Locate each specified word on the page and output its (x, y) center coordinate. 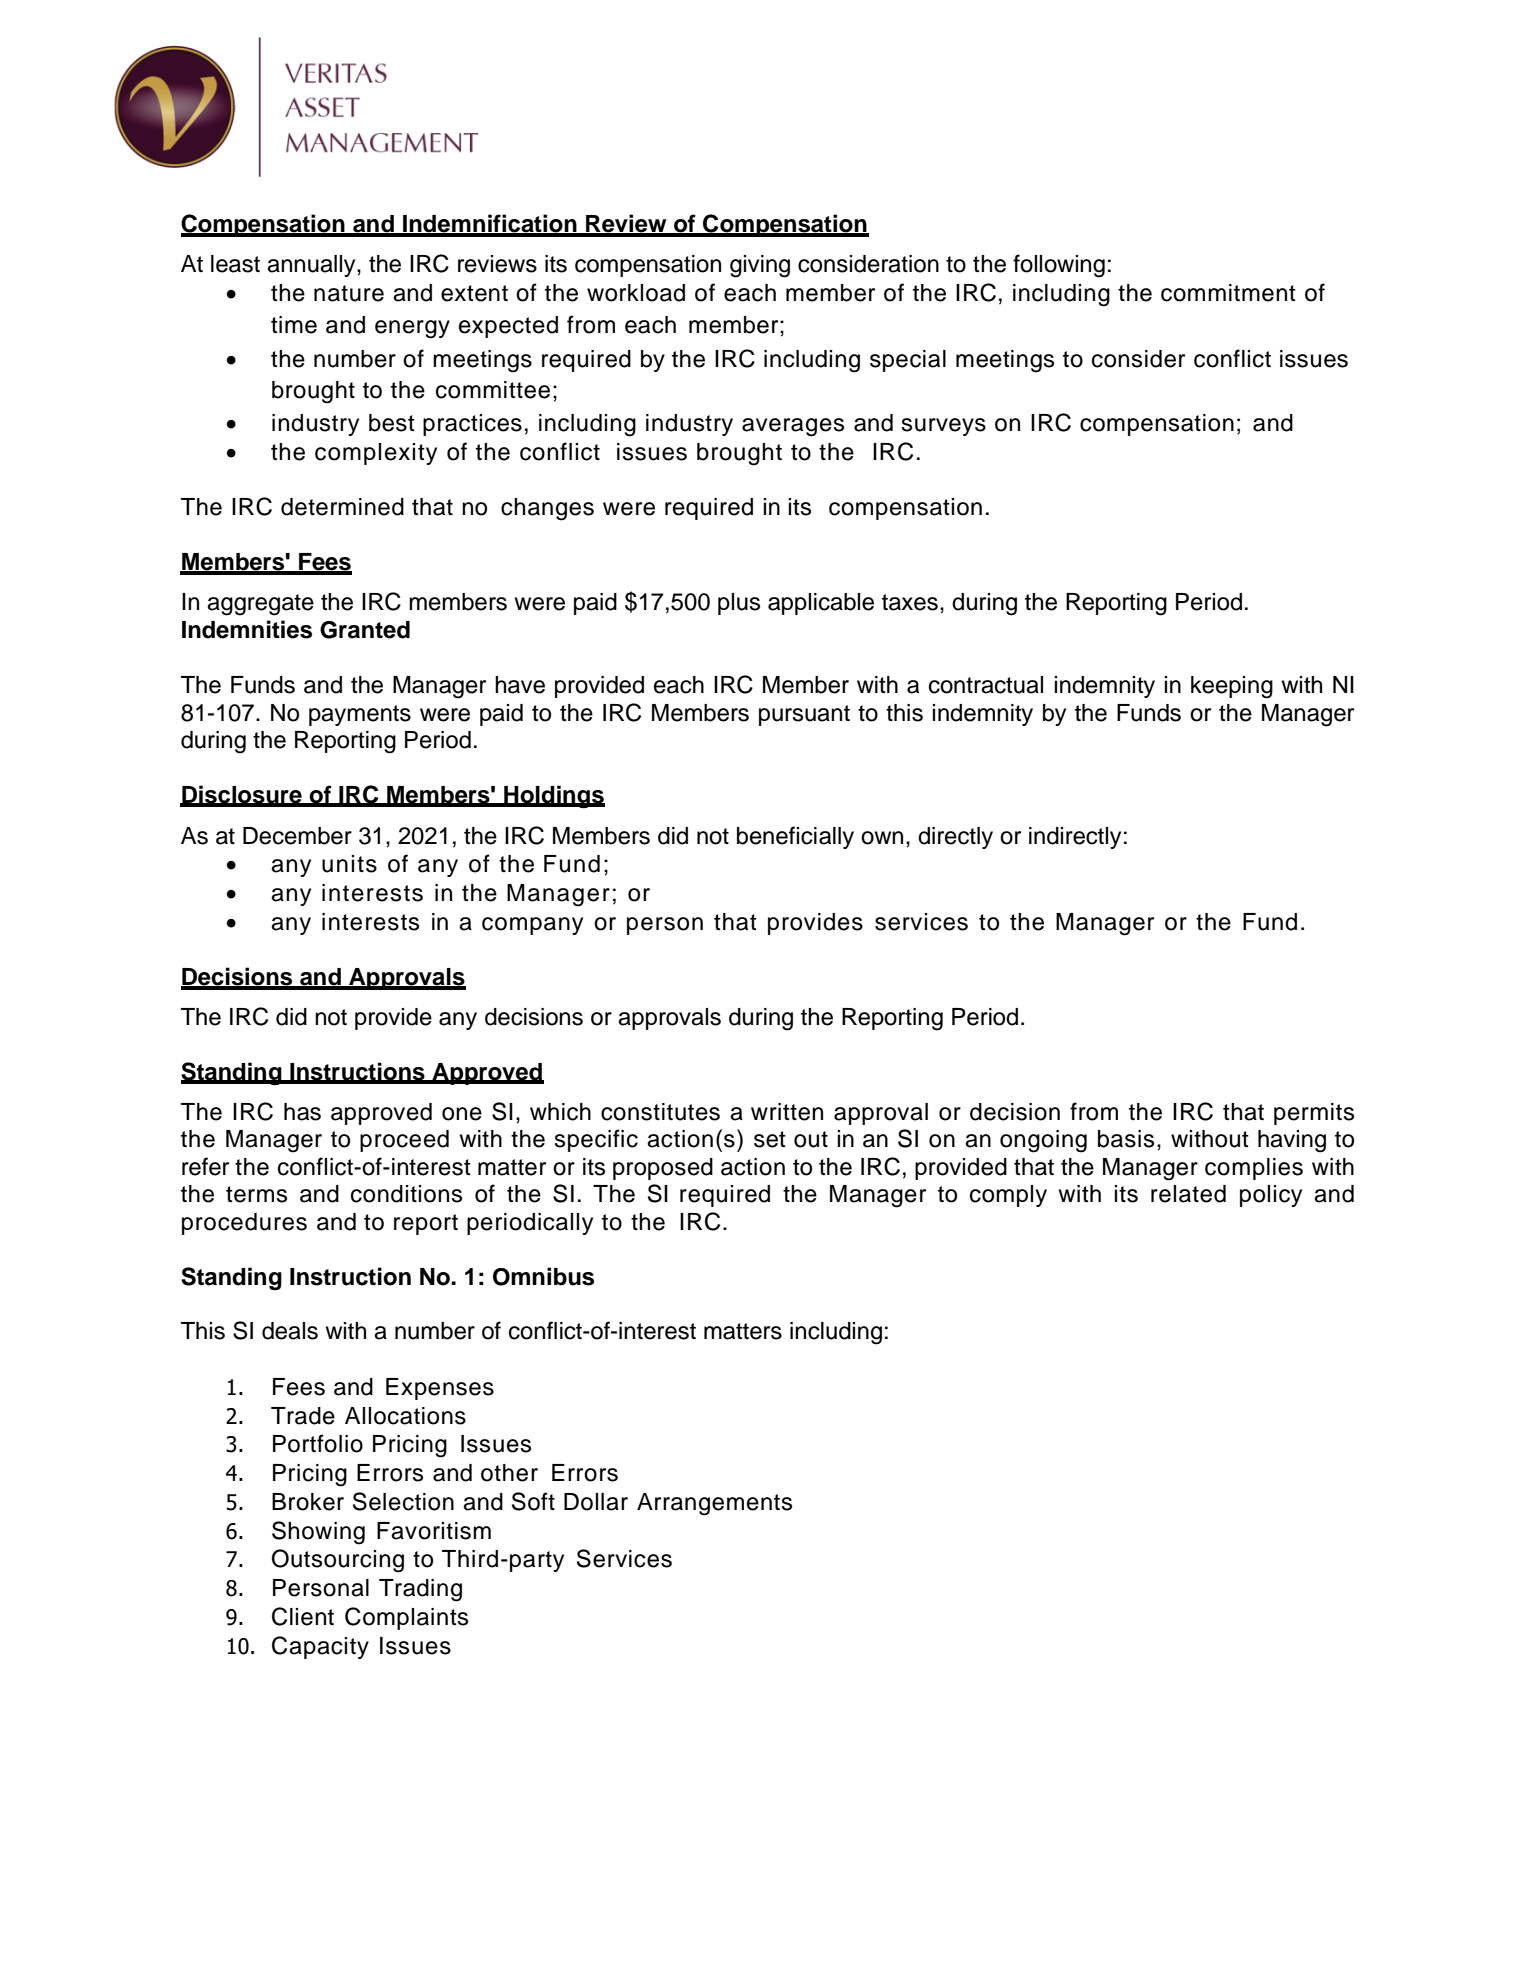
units (349, 864)
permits (1314, 1114)
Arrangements (714, 1504)
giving (760, 266)
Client (303, 1616)
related (1188, 1194)
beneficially (795, 837)
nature (349, 293)
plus (739, 604)
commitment (1228, 293)
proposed (663, 1169)
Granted (365, 630)
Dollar (596, 1502)
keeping (1232, 687)
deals (290, 1331)
